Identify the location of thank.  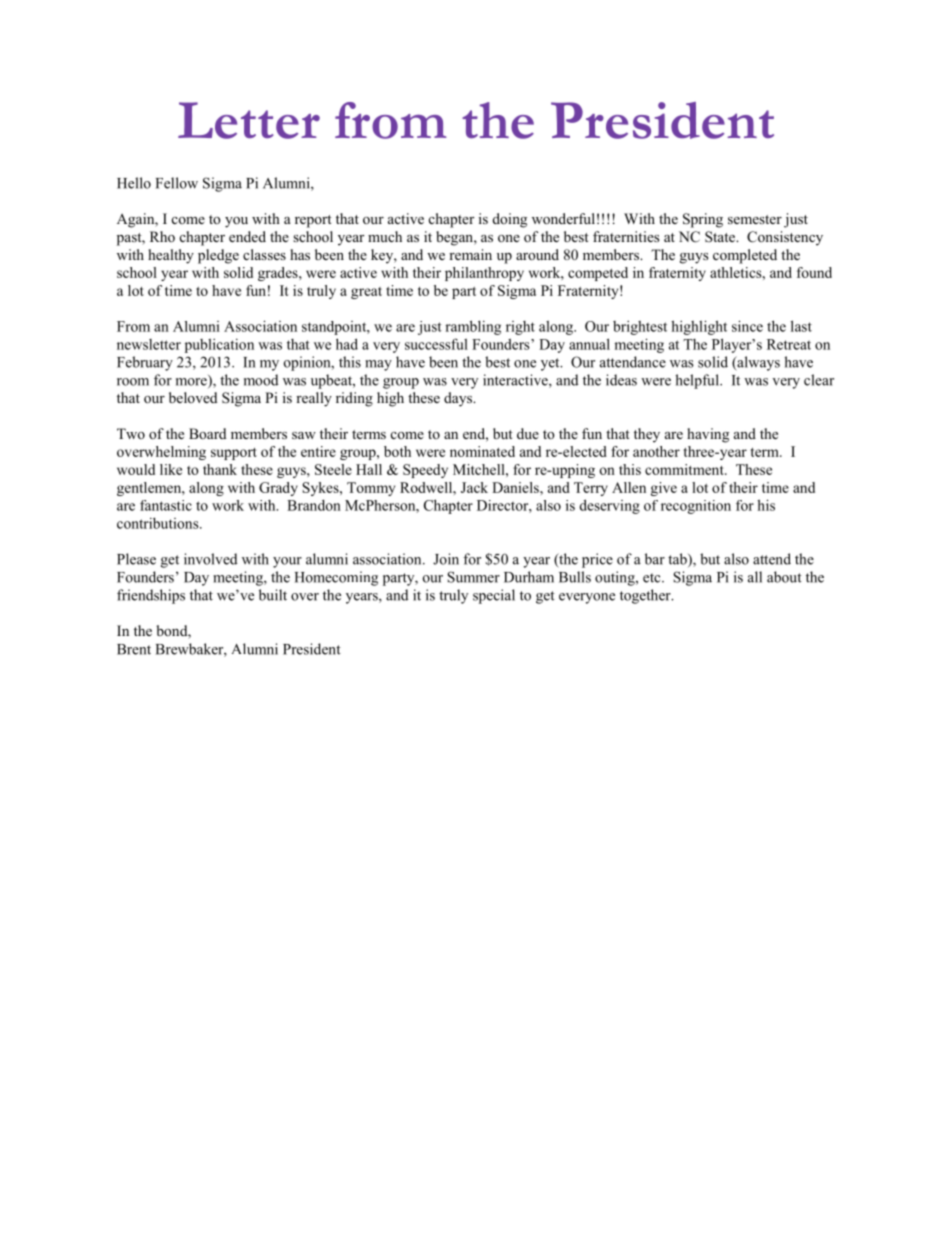
(220, 469).
